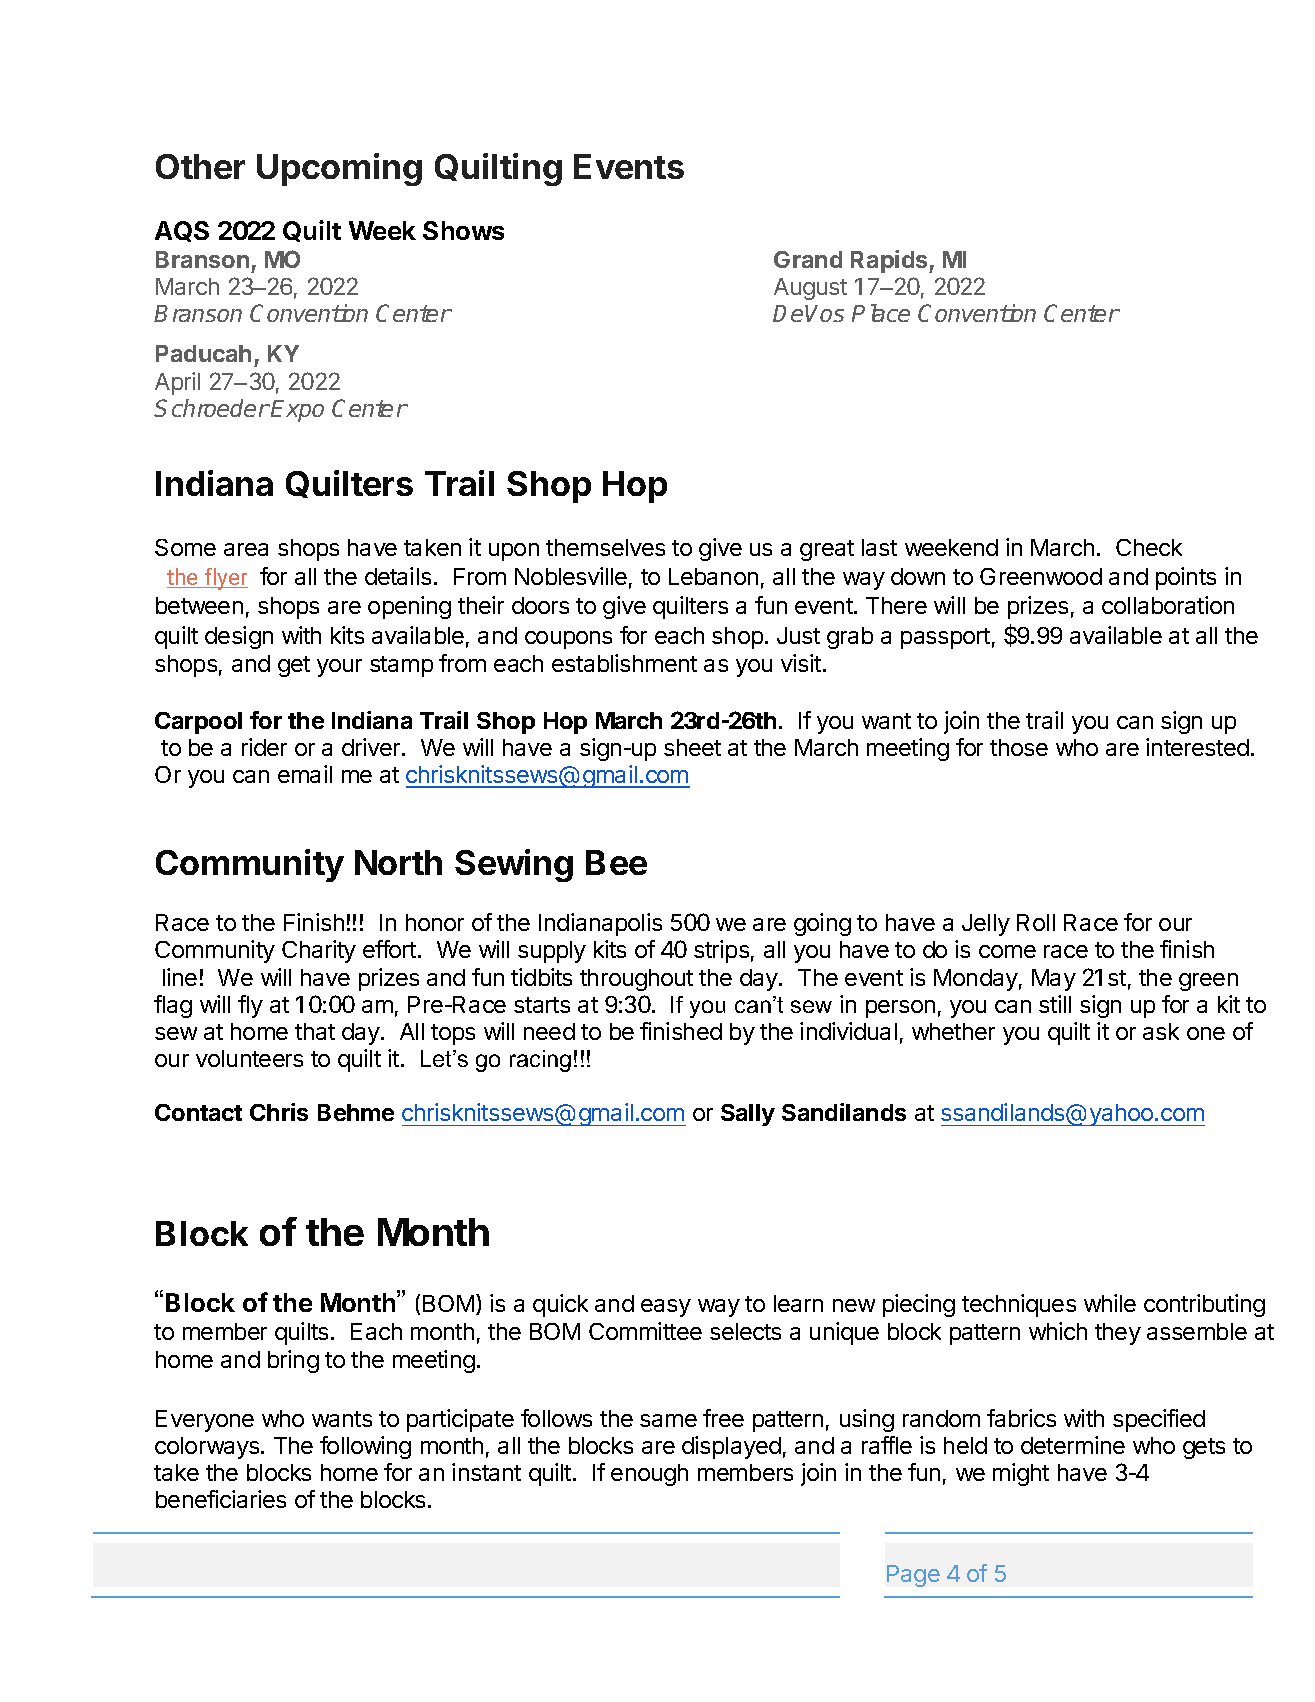 Image resolution: width=1315 pixels, height=1702 pixels. What do you see at coordinates (1021, 1474) in the screenshot?
I see `might` at bounding box center [1021, 1474].
